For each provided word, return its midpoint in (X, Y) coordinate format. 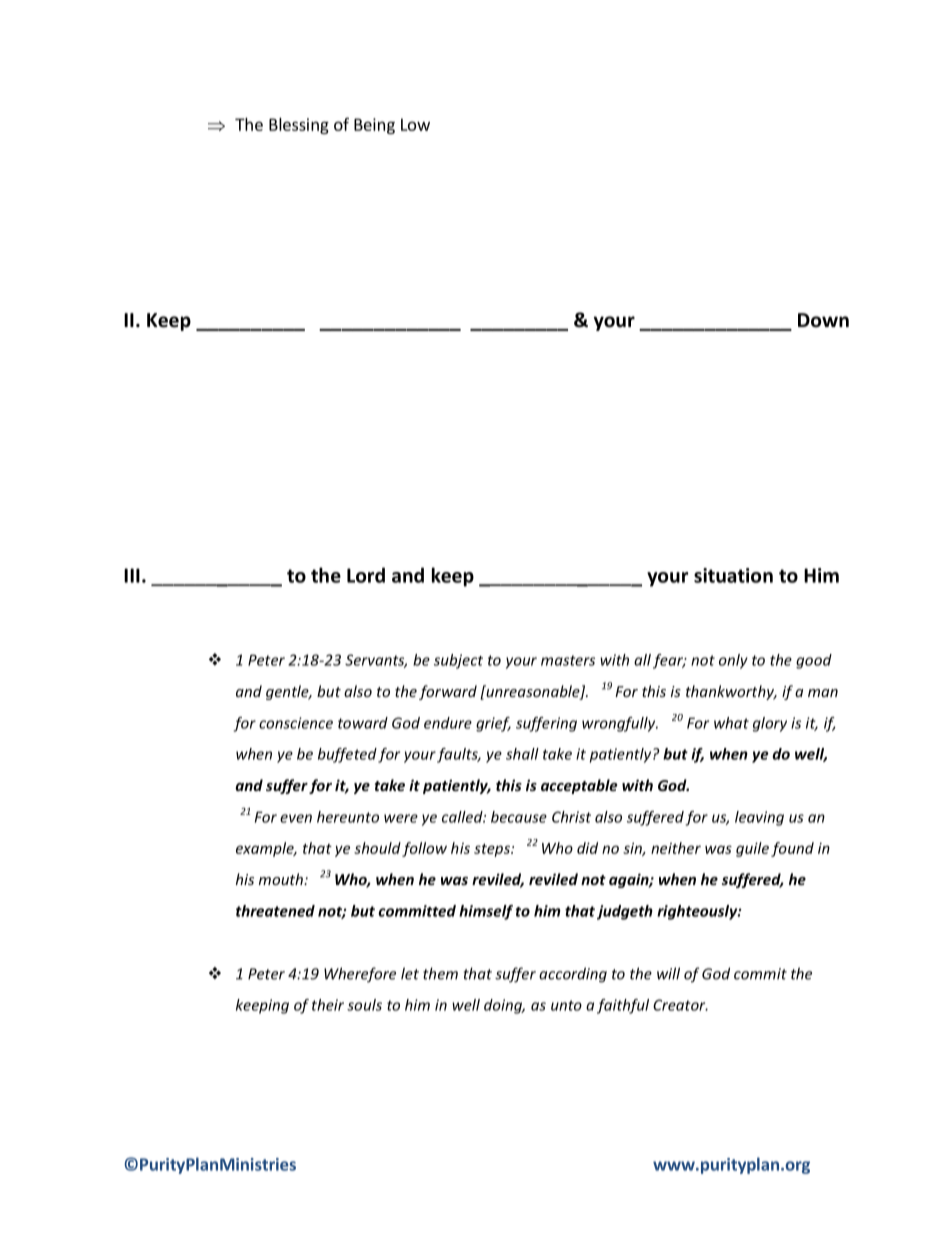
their (328, 1005)
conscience (296, 723)
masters (568, 660)
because (519, 817)
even (296, 818)
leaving (759, 818)
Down (823, 320)
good (814, 661)
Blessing (299, 126)
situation (733, 575)
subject (458, 661)
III (132, 575)
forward (448, 692)
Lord (366, 575)
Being (374, 126)
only (733, 661)
